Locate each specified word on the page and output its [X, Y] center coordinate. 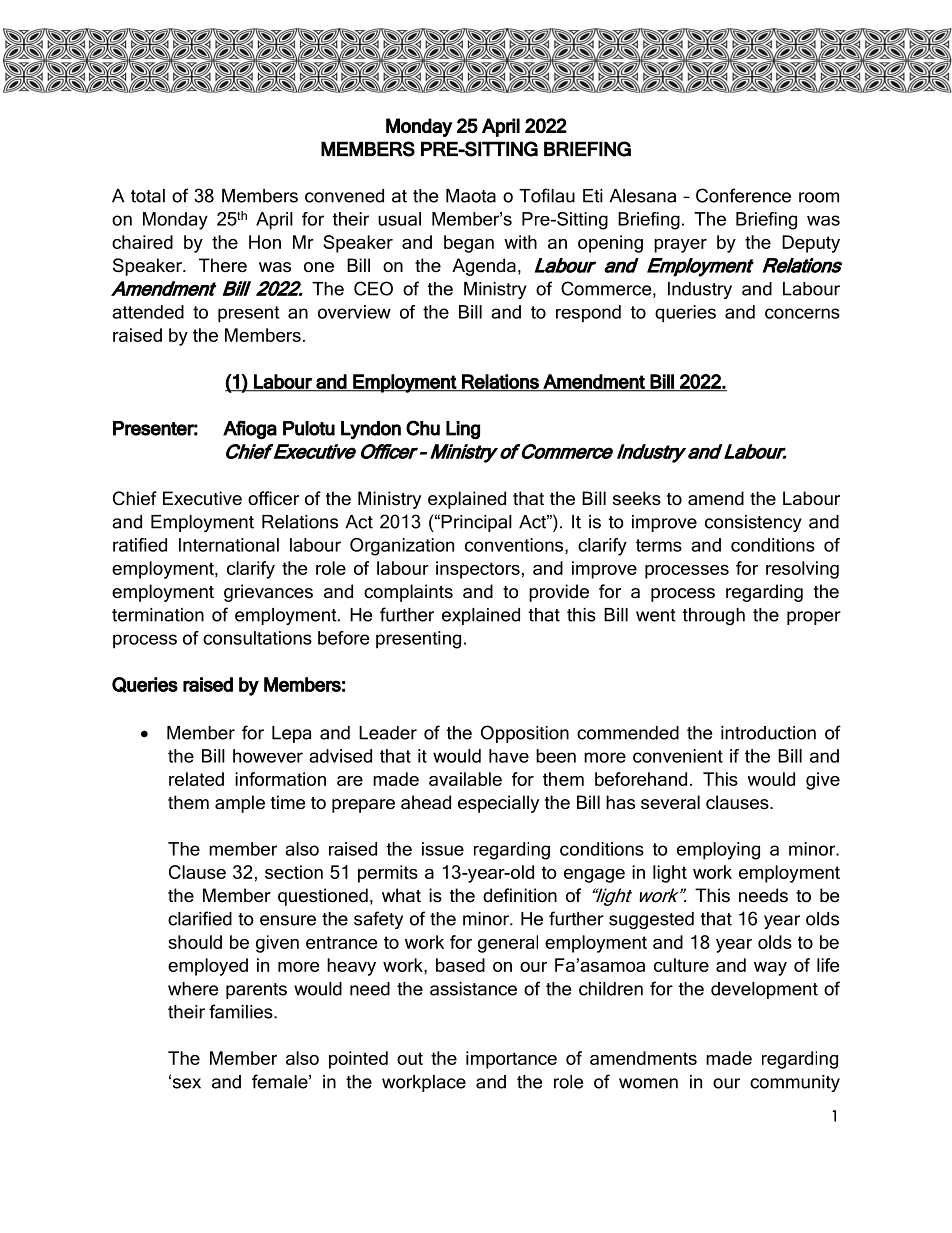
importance [511, 1060]
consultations [257, 638]
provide [559, 593]
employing [718, 851]
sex [185, 1083]
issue [443, 849]
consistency [753, 523]
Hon [265, 242]
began [469, 244]
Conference [743, 195]
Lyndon [371, 430]
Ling [463, 430]
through [714, 616]
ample [240, 804]
